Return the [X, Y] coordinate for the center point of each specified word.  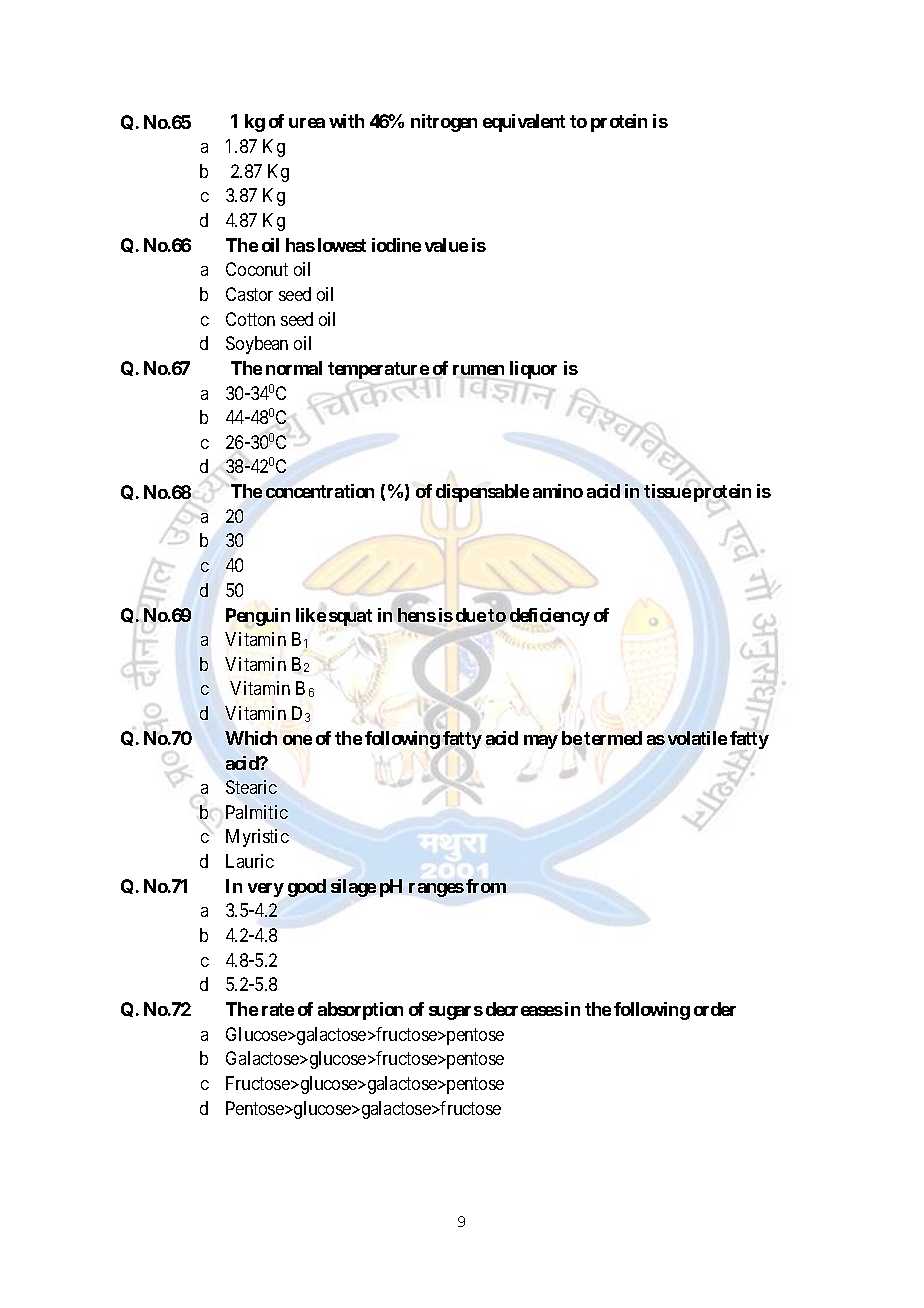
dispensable [482, 493]
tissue [667, 491]
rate [278, 1009]
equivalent [524, 123]
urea [307, 123]
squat [350, 617]
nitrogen [444, 123]
